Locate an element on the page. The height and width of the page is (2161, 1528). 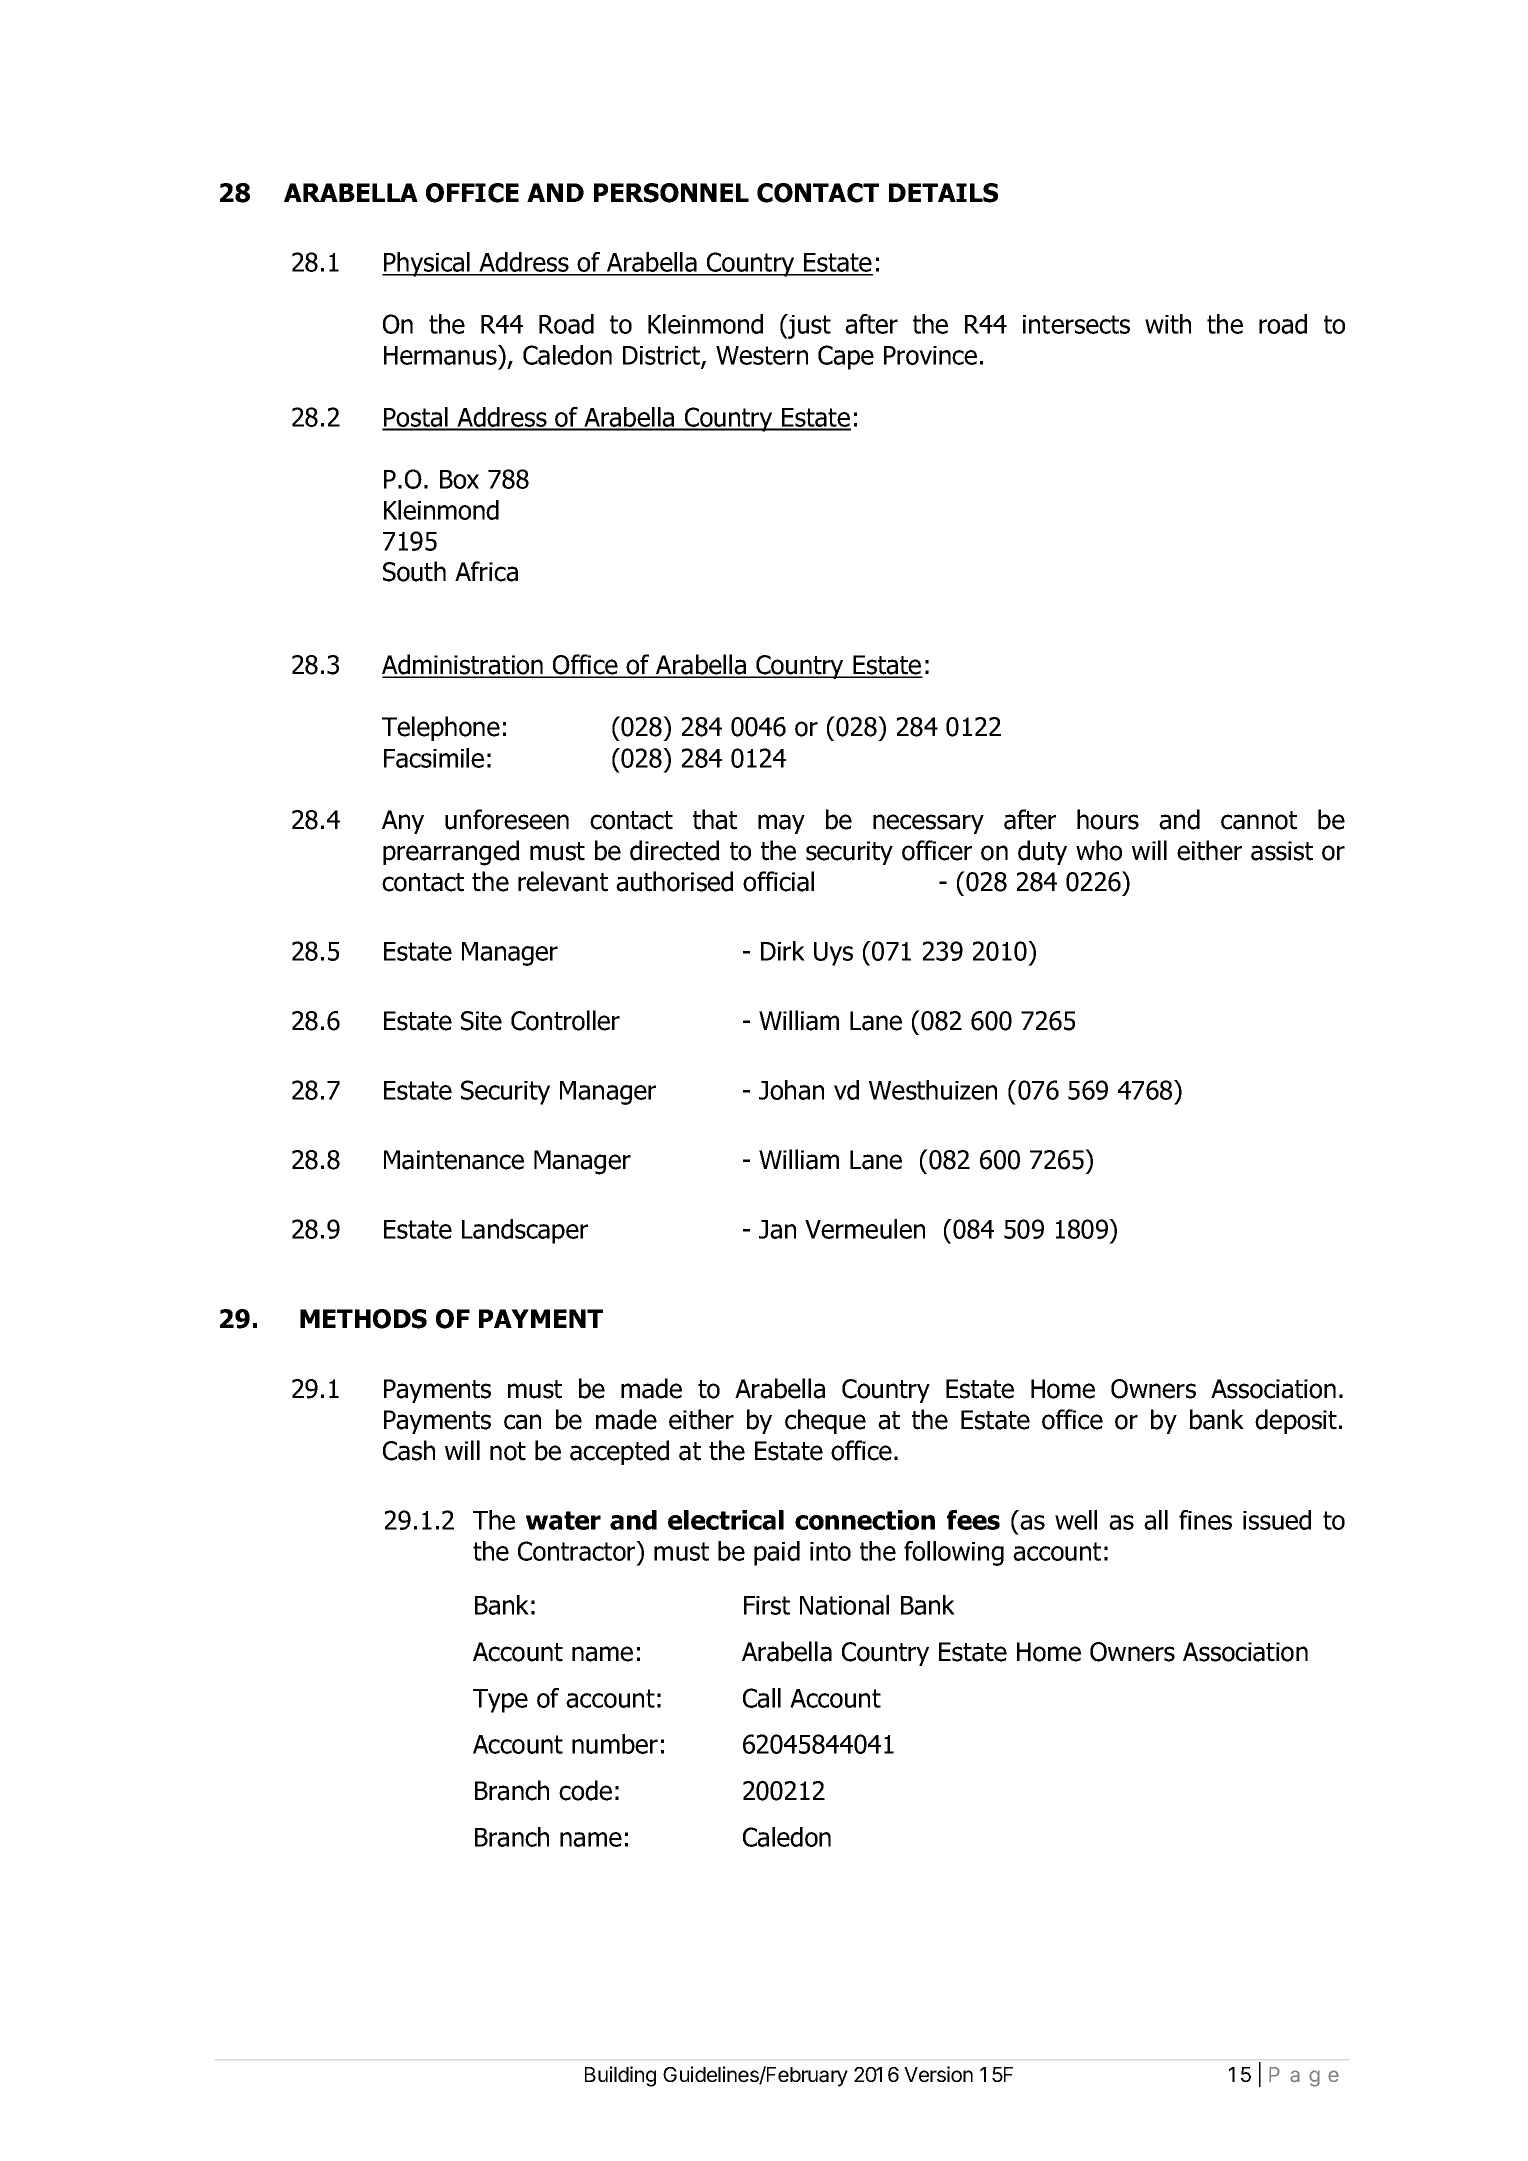
just is located at coordinates (808, 326).
